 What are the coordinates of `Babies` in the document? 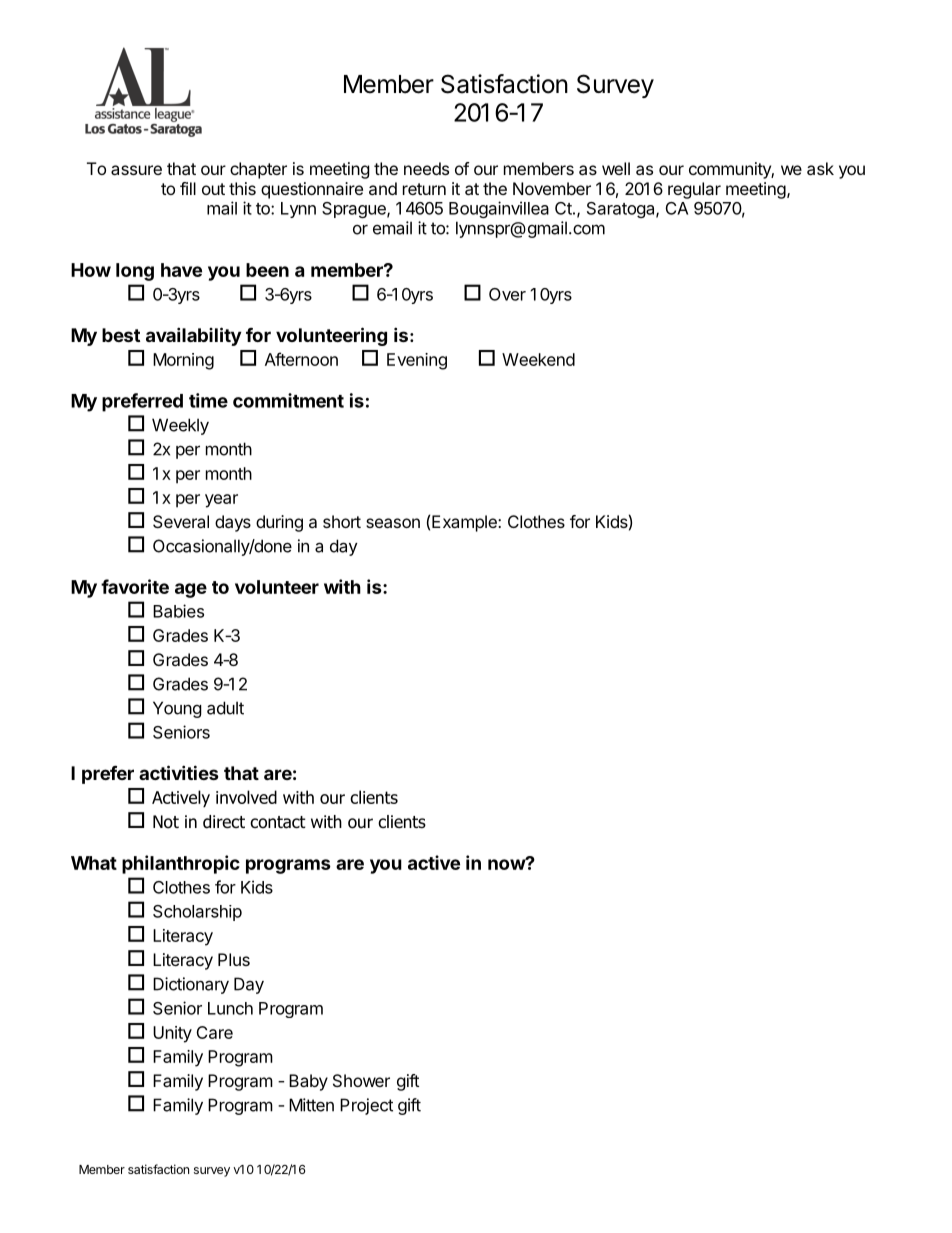 It's located at (178, 611).
